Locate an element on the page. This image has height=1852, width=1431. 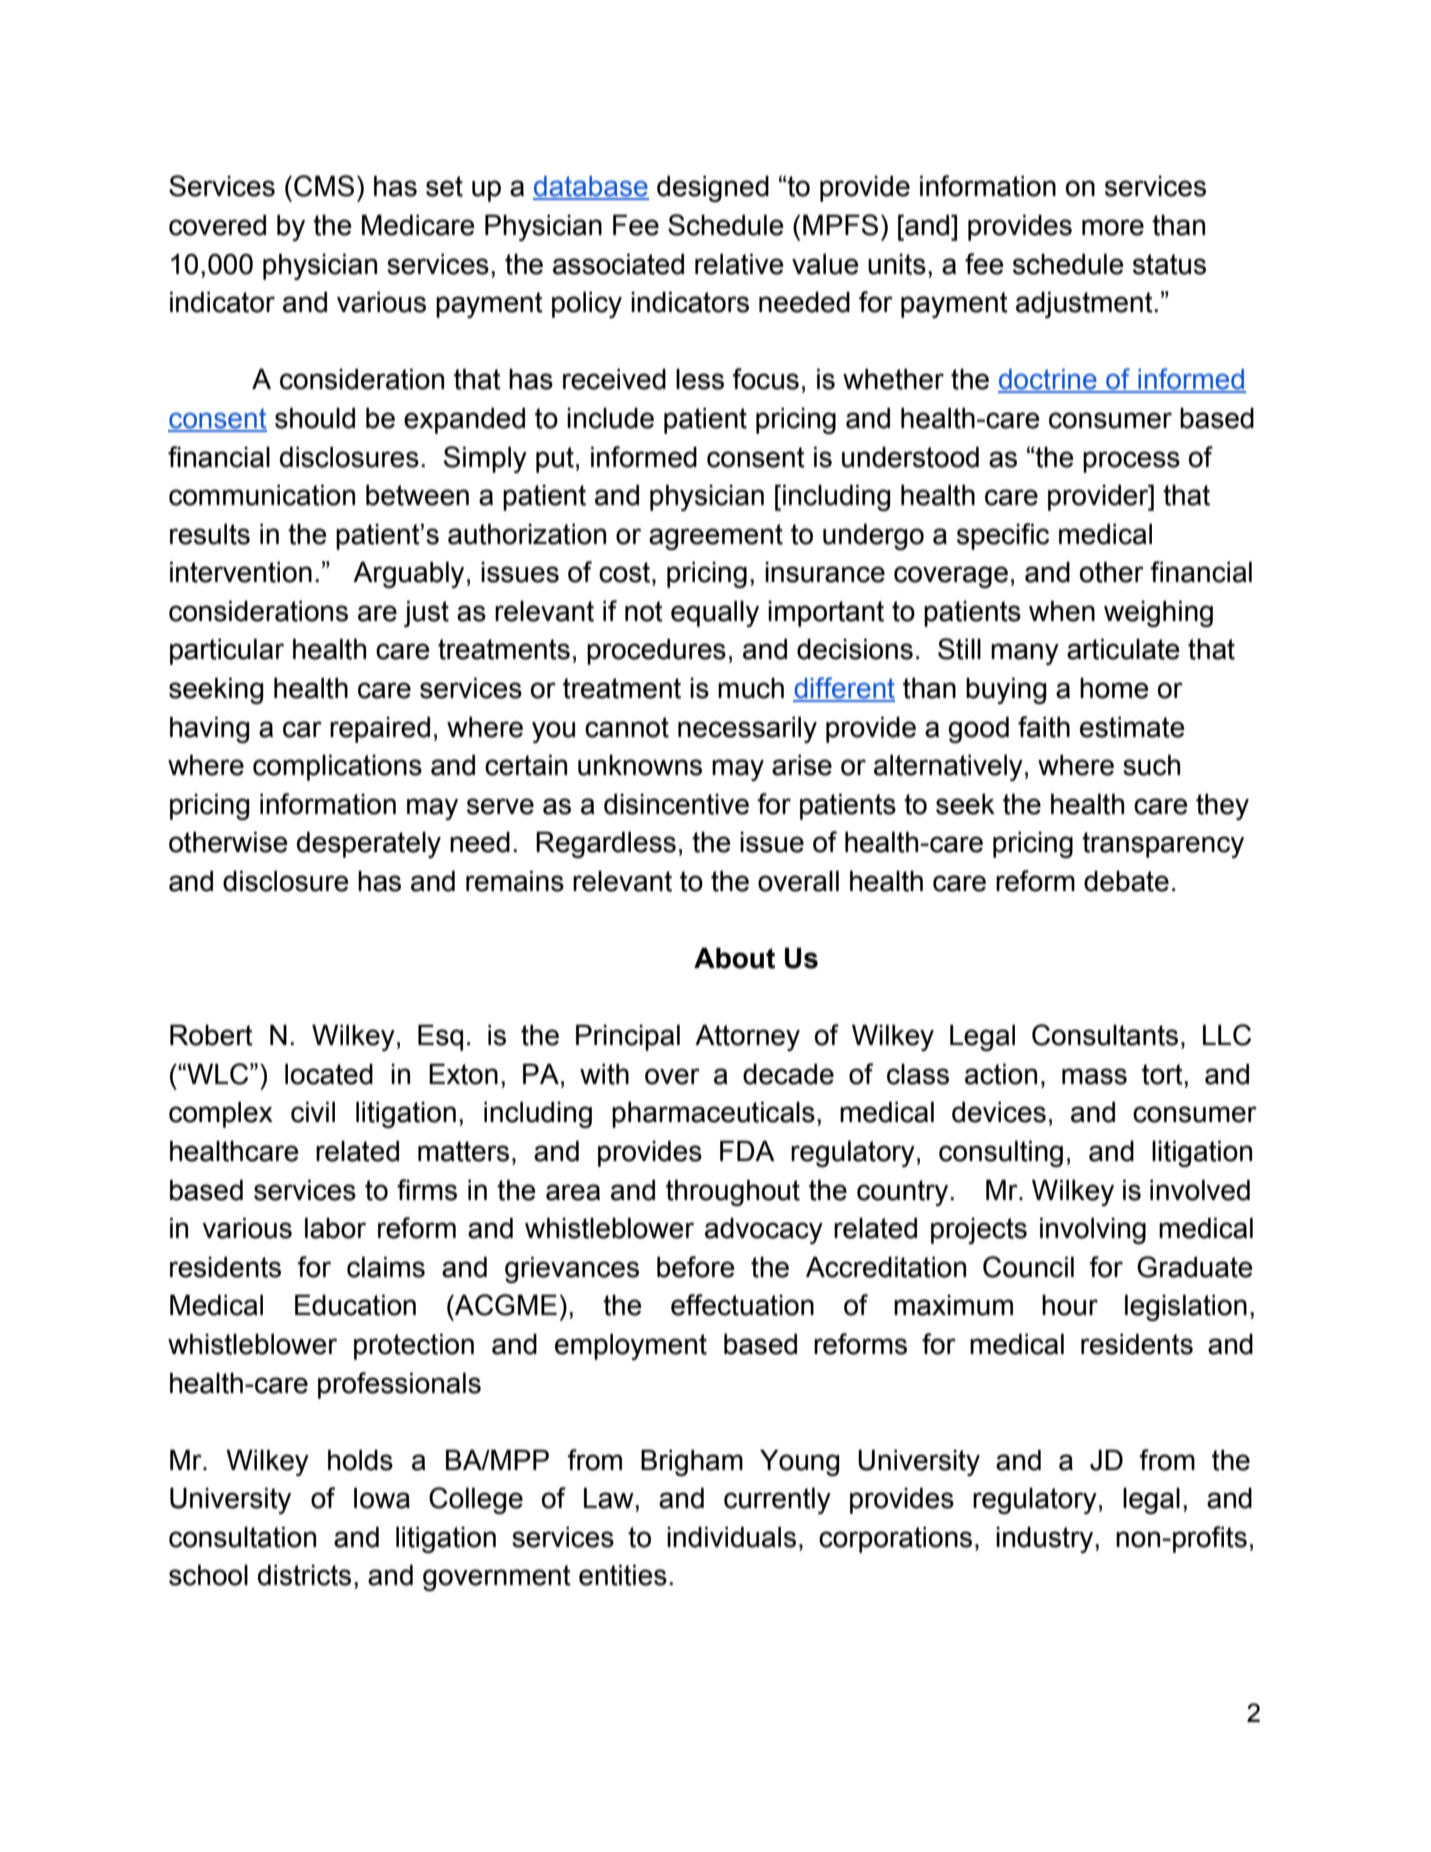
pharmaceuticals is located at coordinates (713, 1114).
